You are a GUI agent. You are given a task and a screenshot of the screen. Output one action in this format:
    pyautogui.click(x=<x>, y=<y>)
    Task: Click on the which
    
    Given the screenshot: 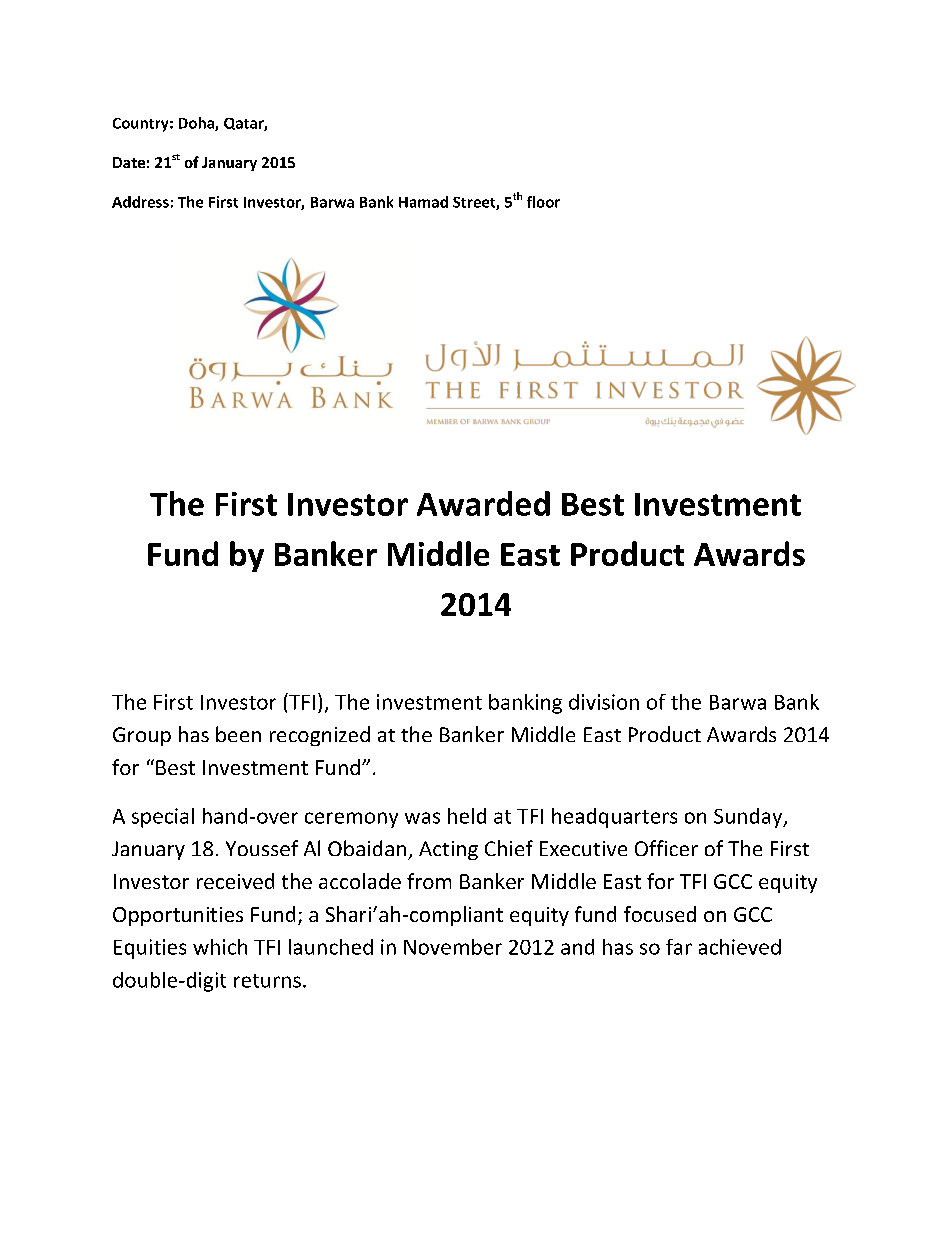 What is the action you would take?
    pyautogui.click(x=220, y=947)
